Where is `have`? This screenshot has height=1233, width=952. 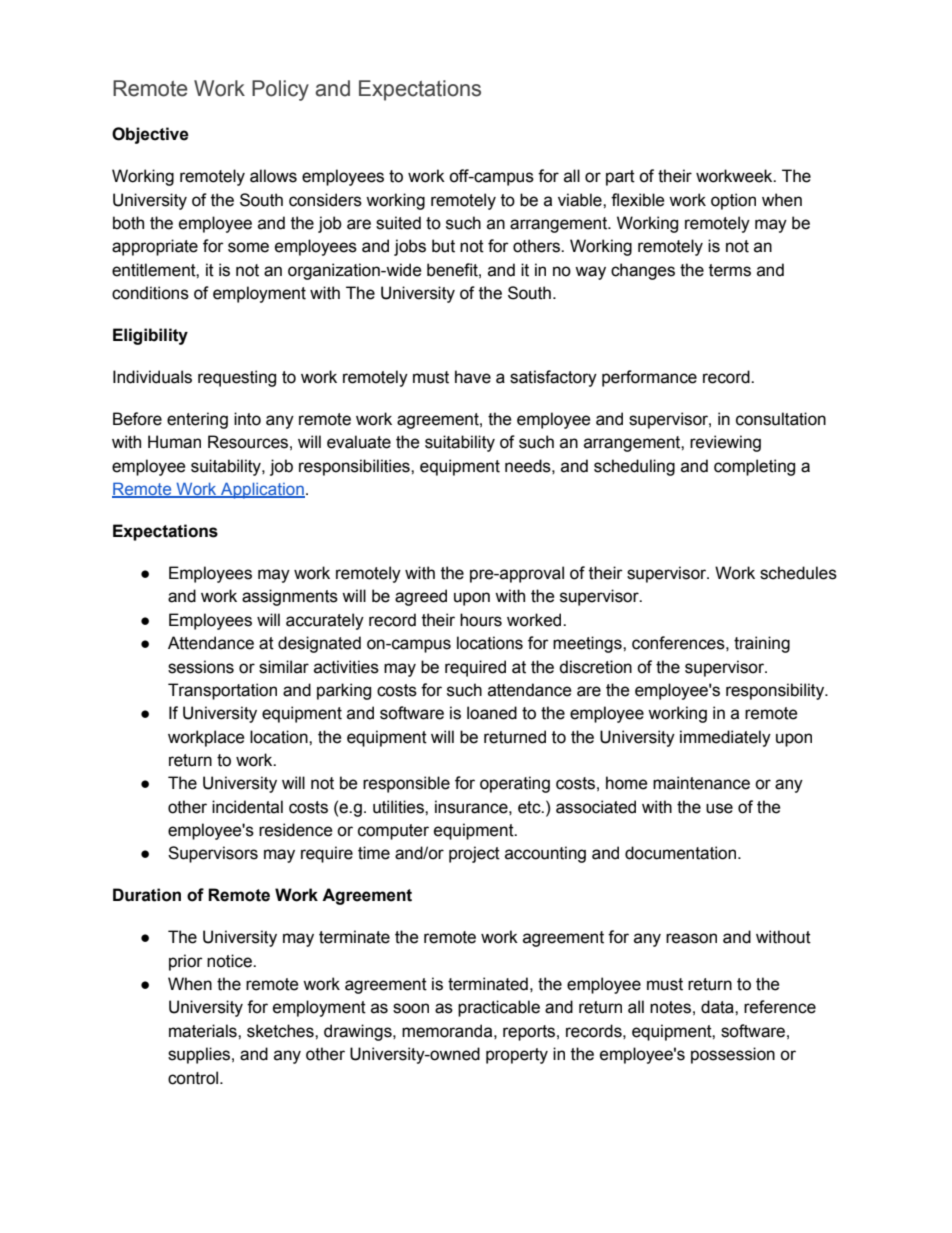
have is located at coordinates (473, 377).
